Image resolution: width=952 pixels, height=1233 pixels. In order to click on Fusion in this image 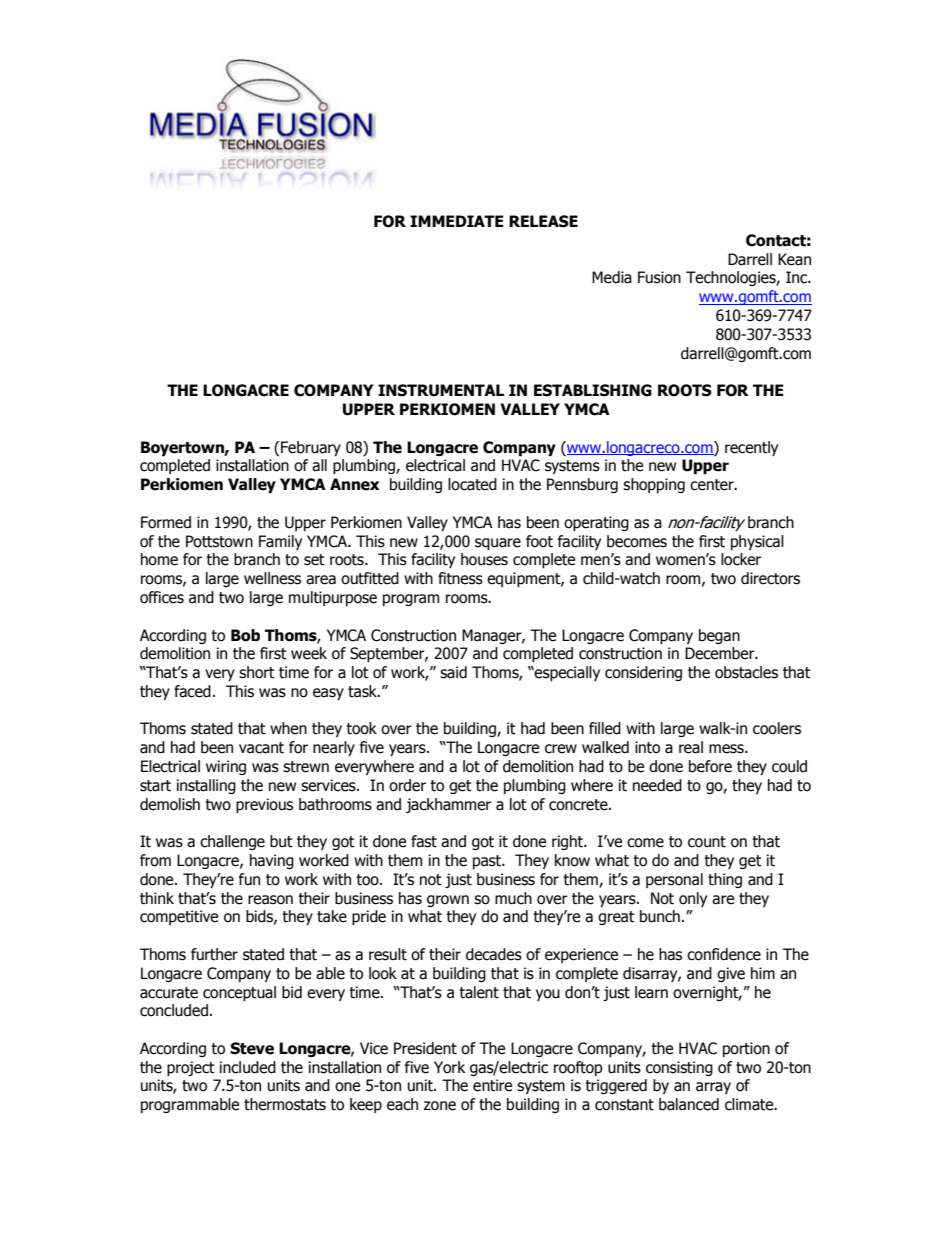, I will do `click(659, 277)`.
